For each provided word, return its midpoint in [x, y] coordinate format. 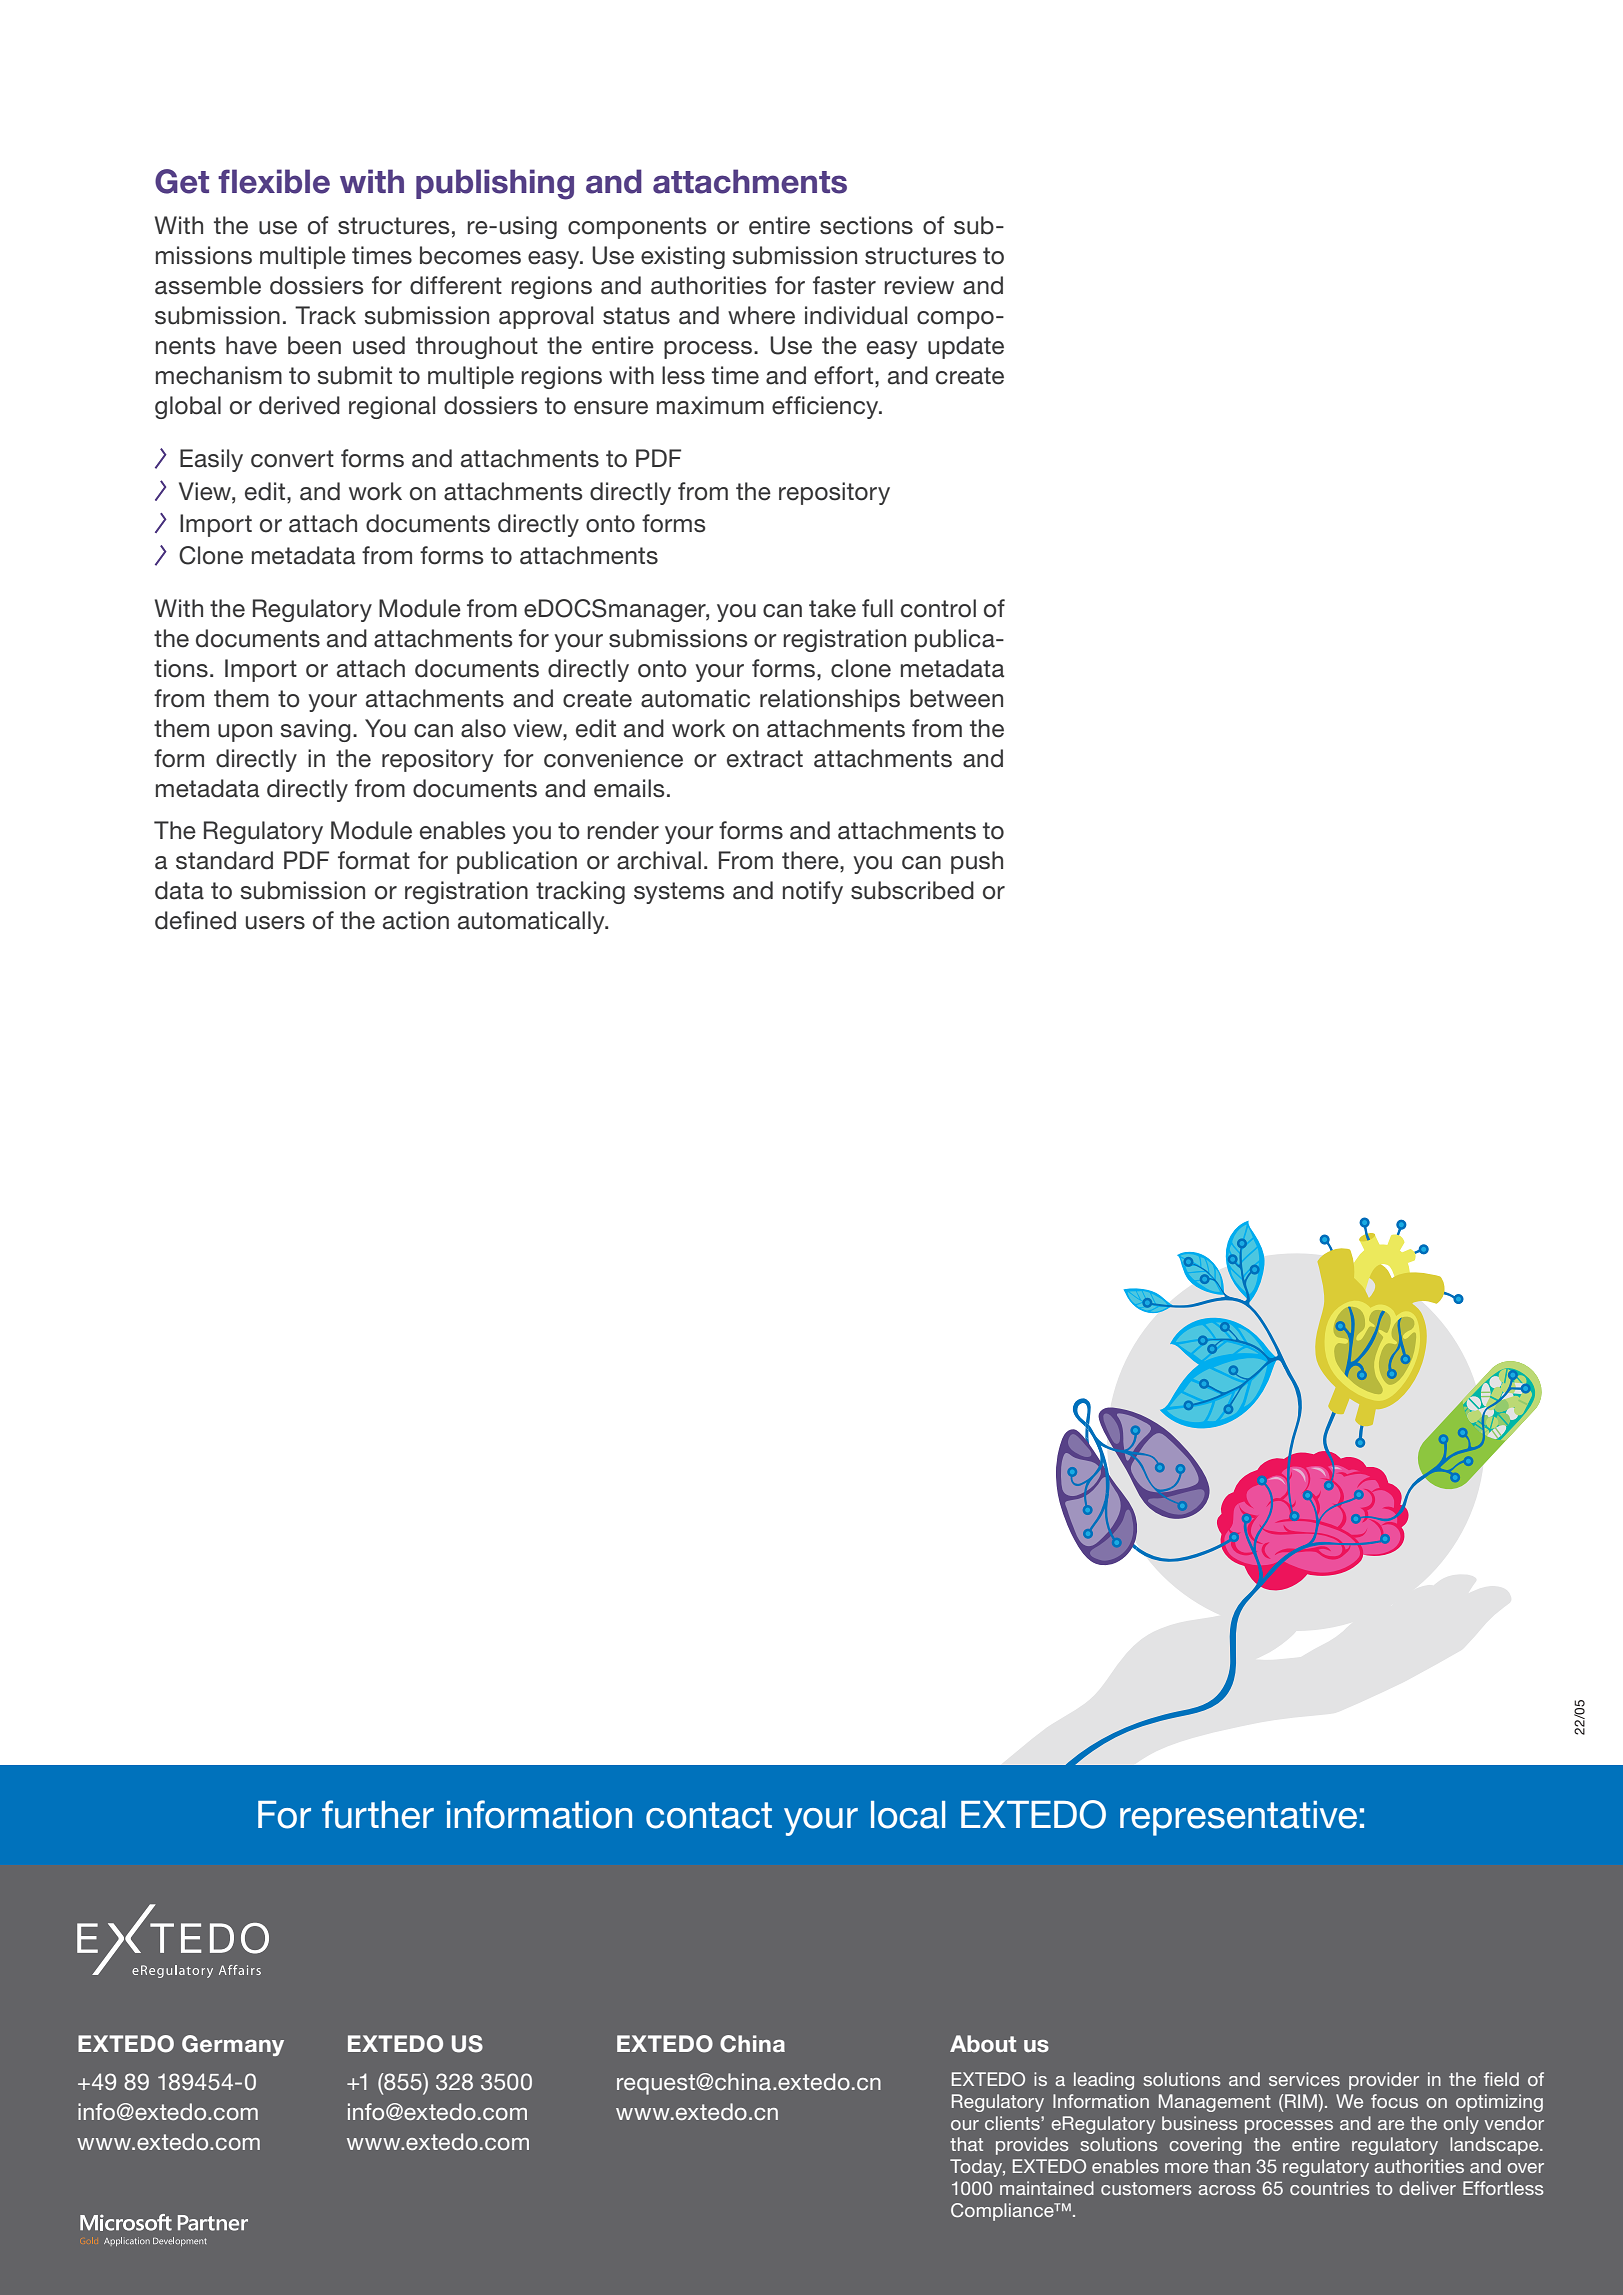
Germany [233, 2045]
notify [813, 892]
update [966, 347]
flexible [274, 181]
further [378, 1814]
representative [1238, 1818]
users [275, 923]
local [908, 1815]
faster [844, 285]
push [977, 862]
